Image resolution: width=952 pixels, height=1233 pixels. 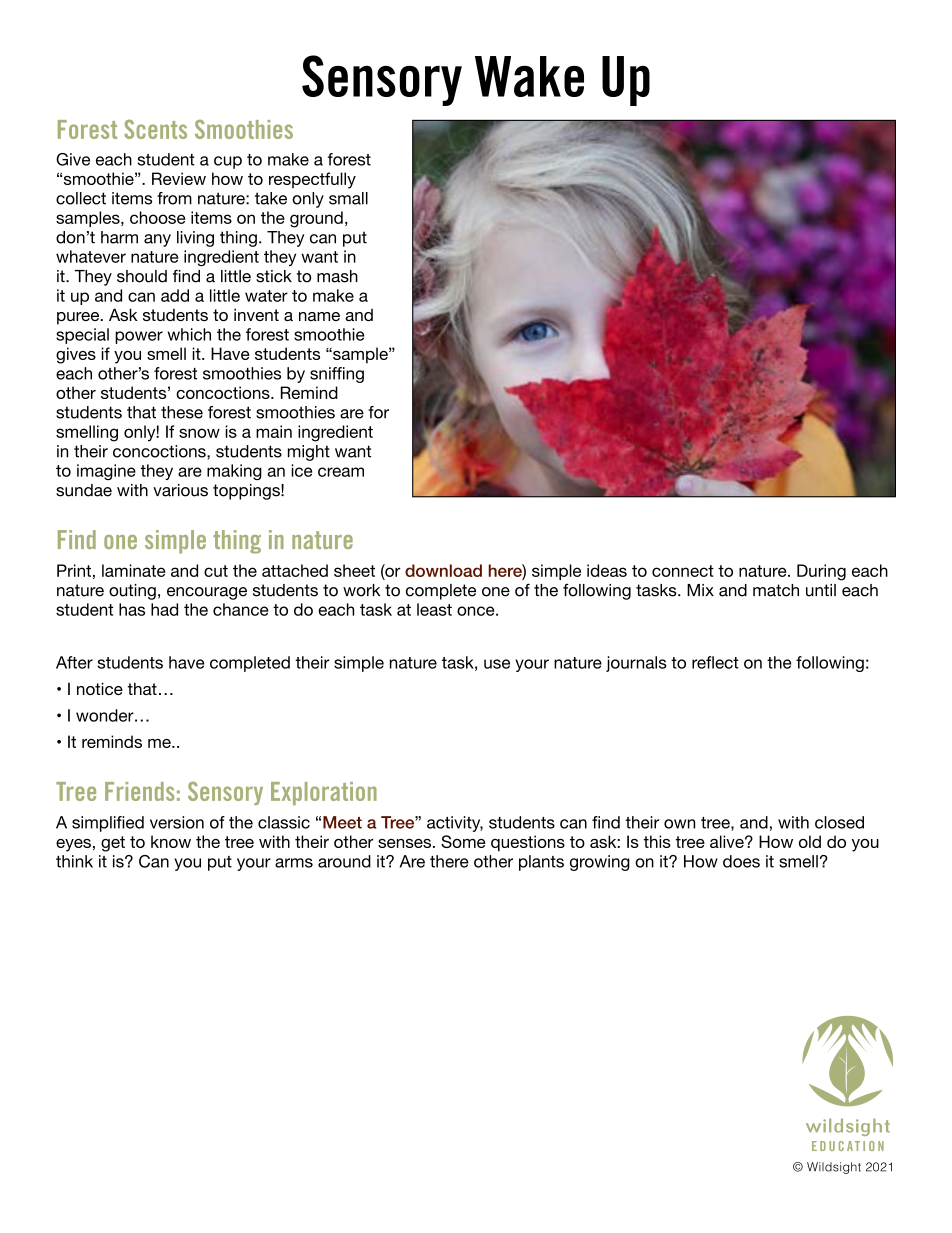 I want to click on sniffing, so click(x=337, y=375).
